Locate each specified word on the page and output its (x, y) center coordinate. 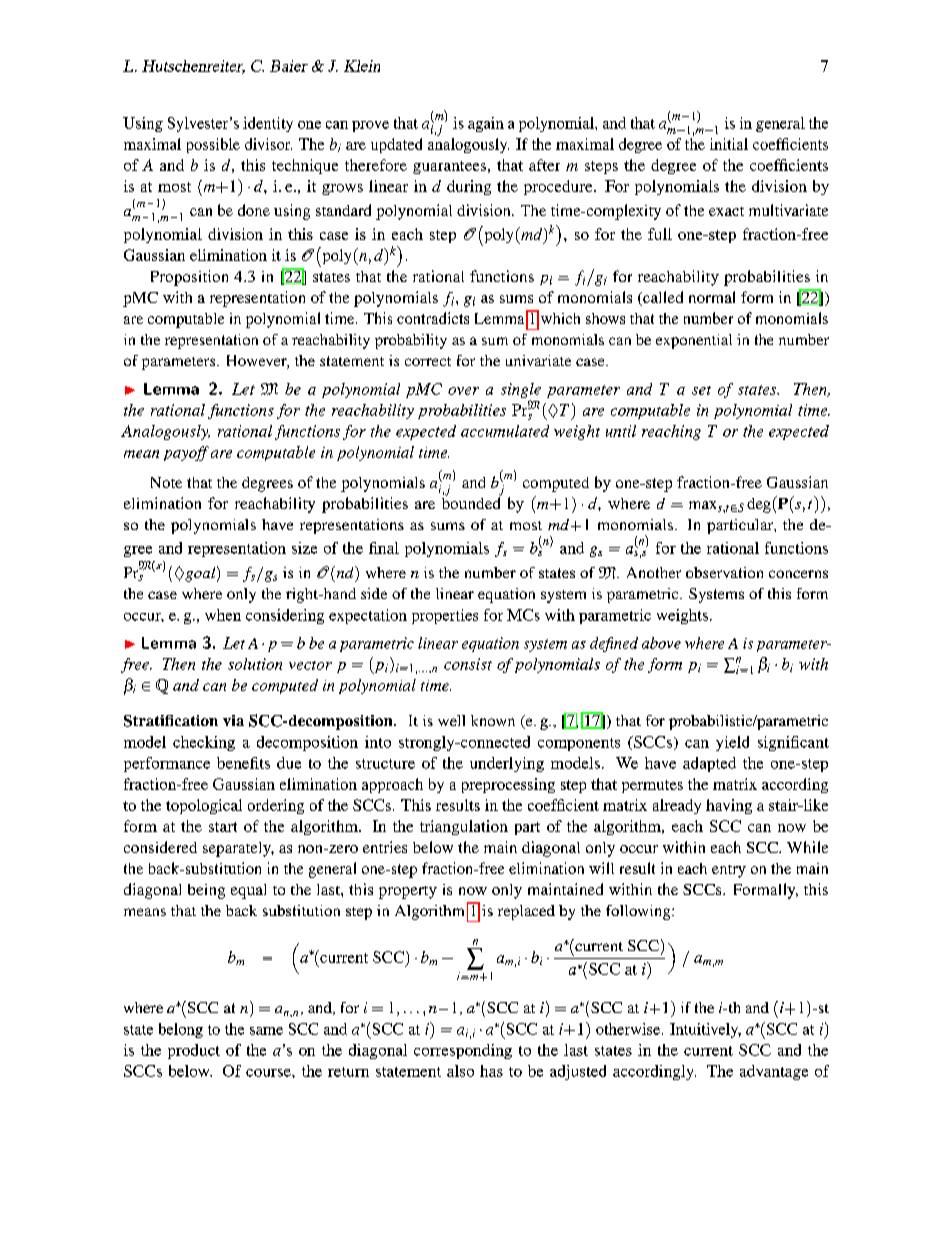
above (661, 643)
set (701, 390)
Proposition (189, 278)
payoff (186, 453)
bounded (471, 502)
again (486, 124)
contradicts (433, 318)
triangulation (464, 827)
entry (729, 871)
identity (268, 124)
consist (468, 664)
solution (255, 664)
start (223, 827)
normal (712, 297)
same (266, 1031)
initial (729, 144)
